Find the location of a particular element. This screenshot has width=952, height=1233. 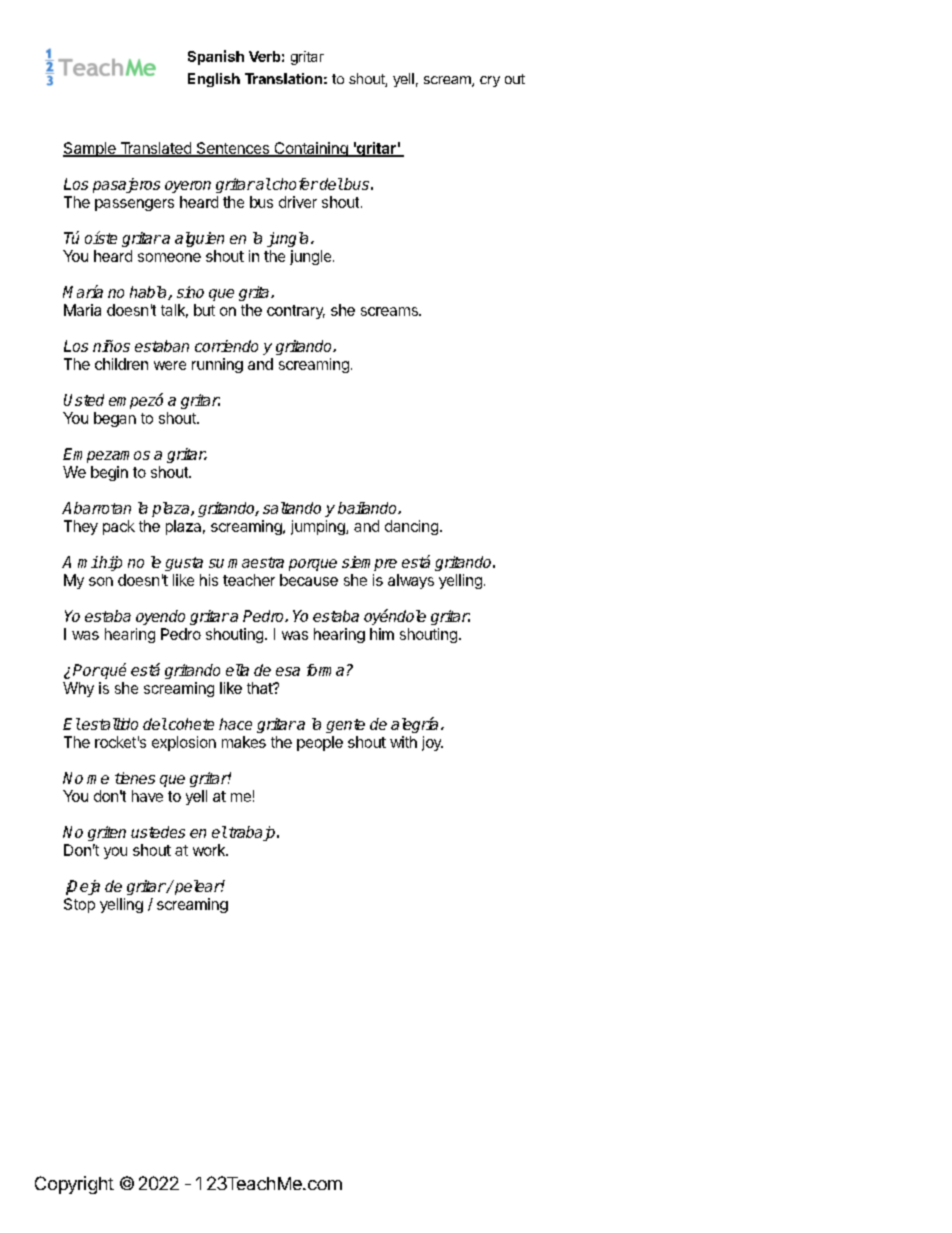

Copyright is located at coordinates (74, 1185).
